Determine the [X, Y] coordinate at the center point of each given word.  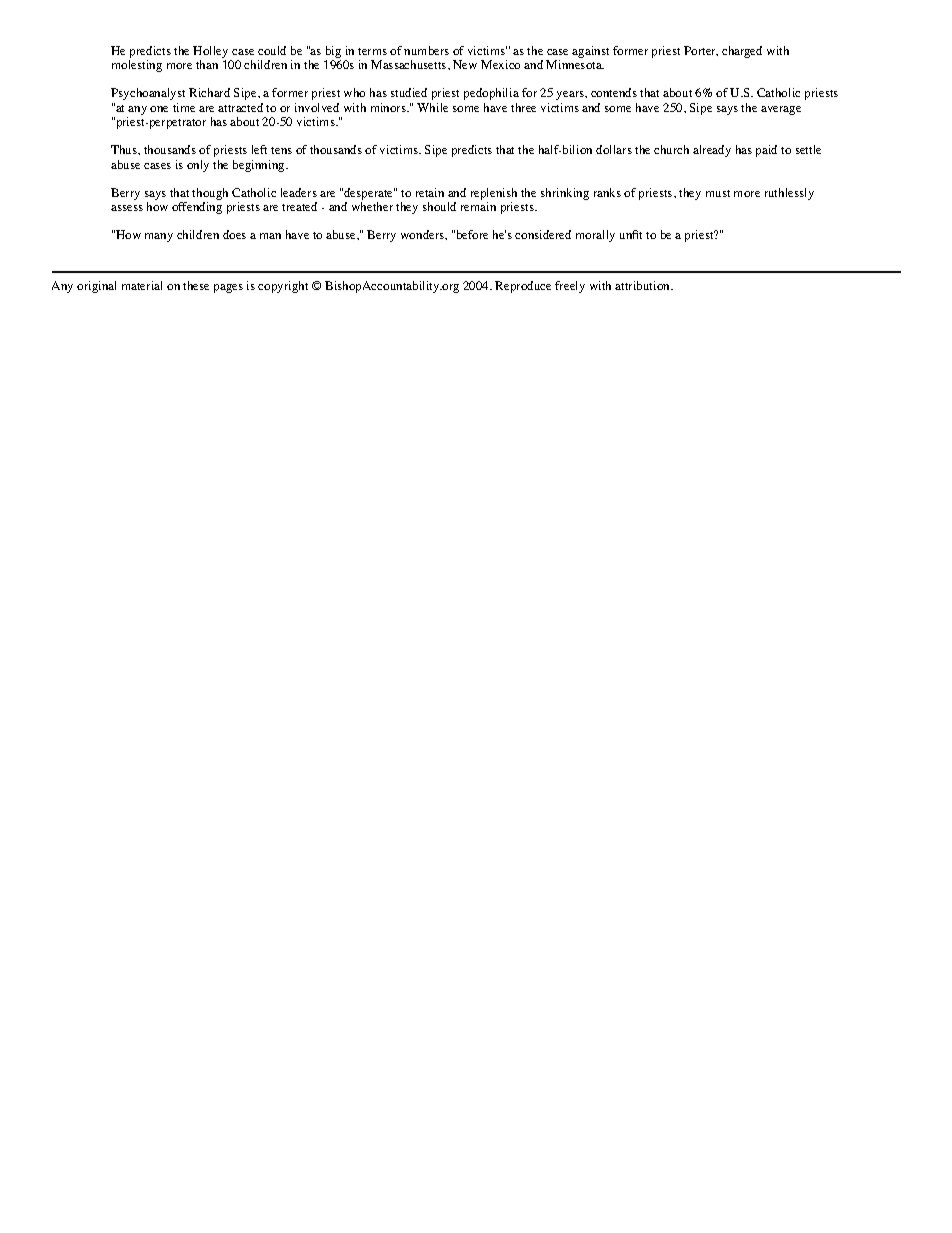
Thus [125, 149]
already [712, 151]
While [432, 107]
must [718, 193]
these [196, 285]
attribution [643, 285]
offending [197, 208]
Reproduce [523, 287]
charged [742, 52]
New [465, 64]
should [439, 206]
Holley [210, 52]
